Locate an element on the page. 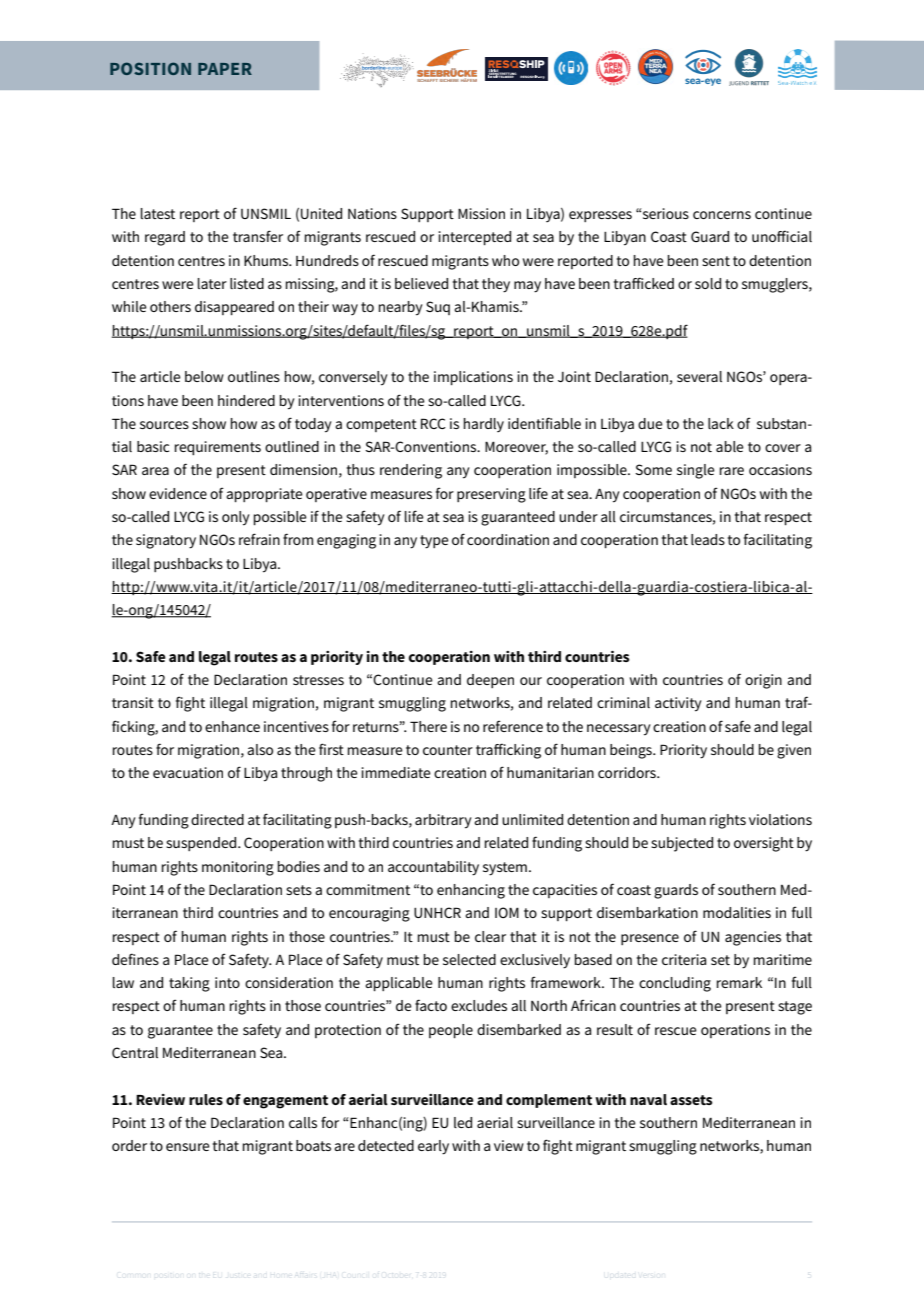 The image size is (924, 1308). concerns is located at coordinates (722, 215).
